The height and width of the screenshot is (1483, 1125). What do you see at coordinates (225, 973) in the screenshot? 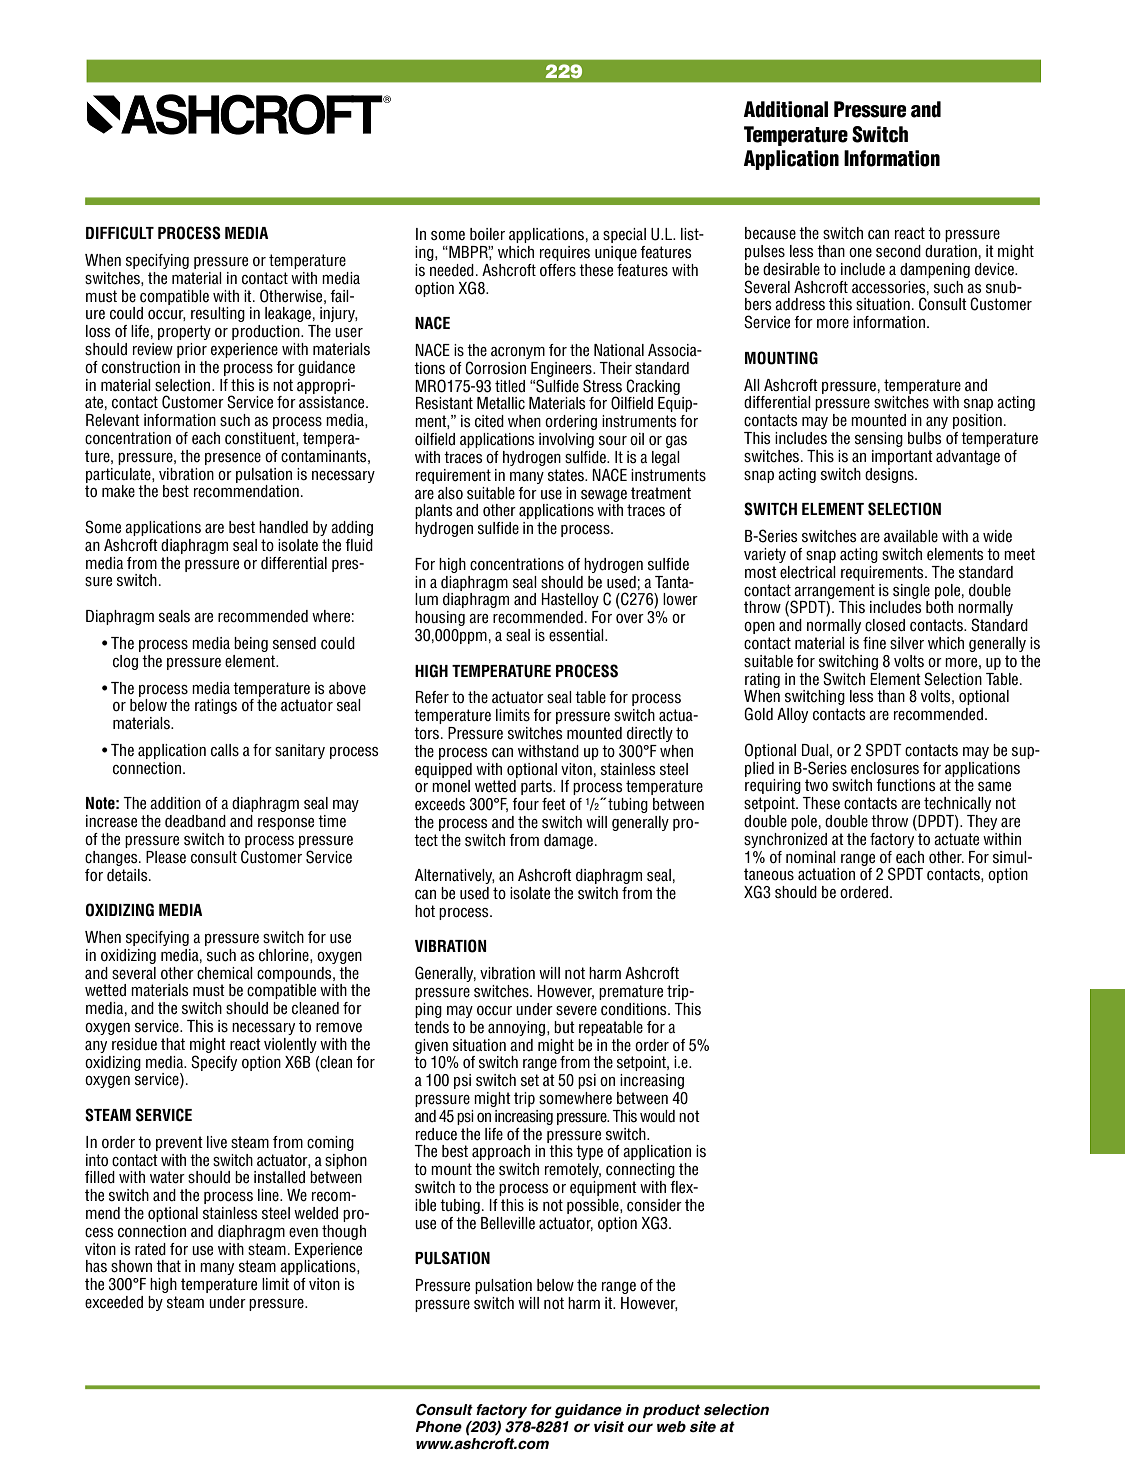
I see `chemical` at bounding box center [225, 973].
